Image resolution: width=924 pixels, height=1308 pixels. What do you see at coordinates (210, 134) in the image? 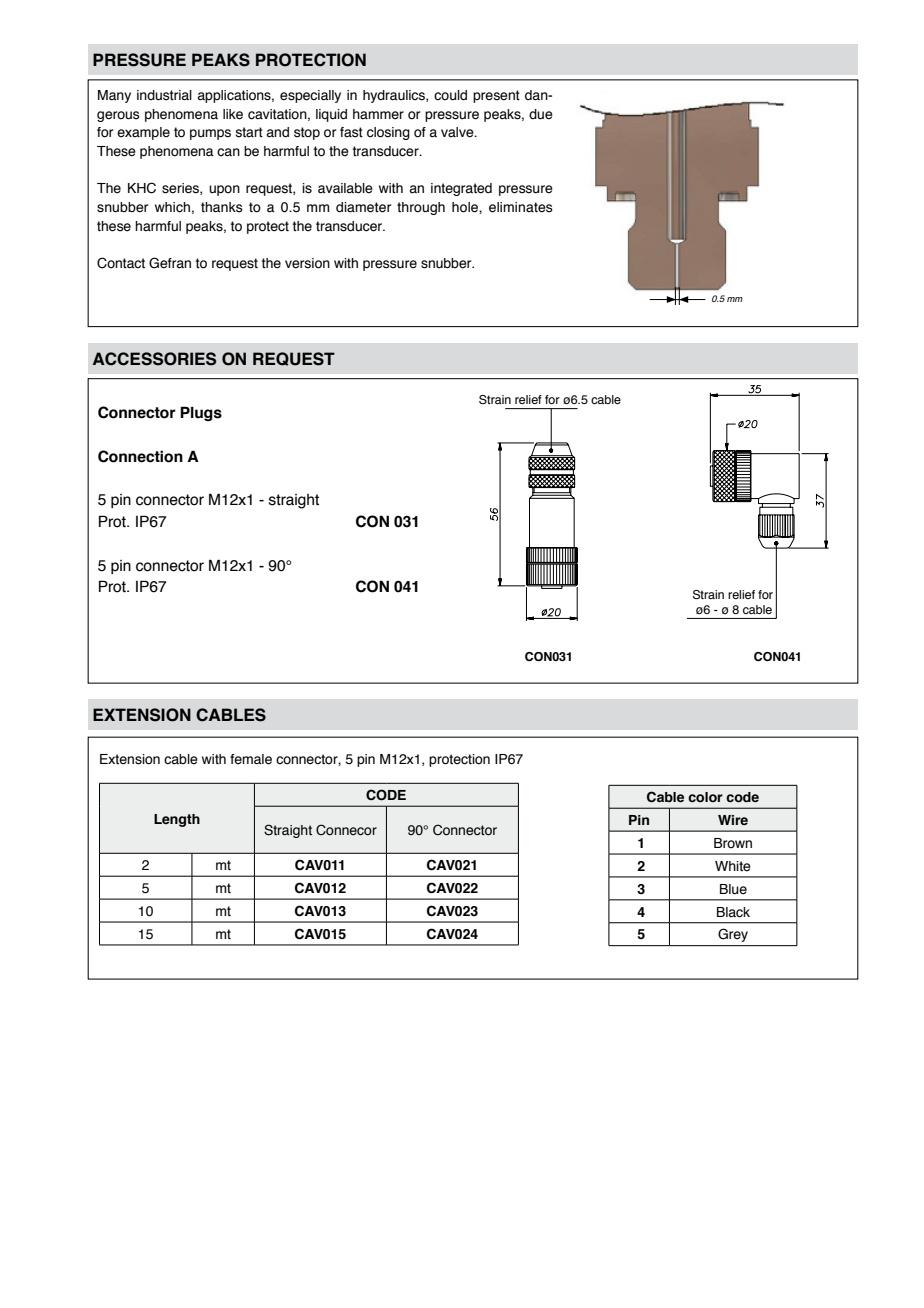
I see `pumps` at bounding box center [210, 134].
